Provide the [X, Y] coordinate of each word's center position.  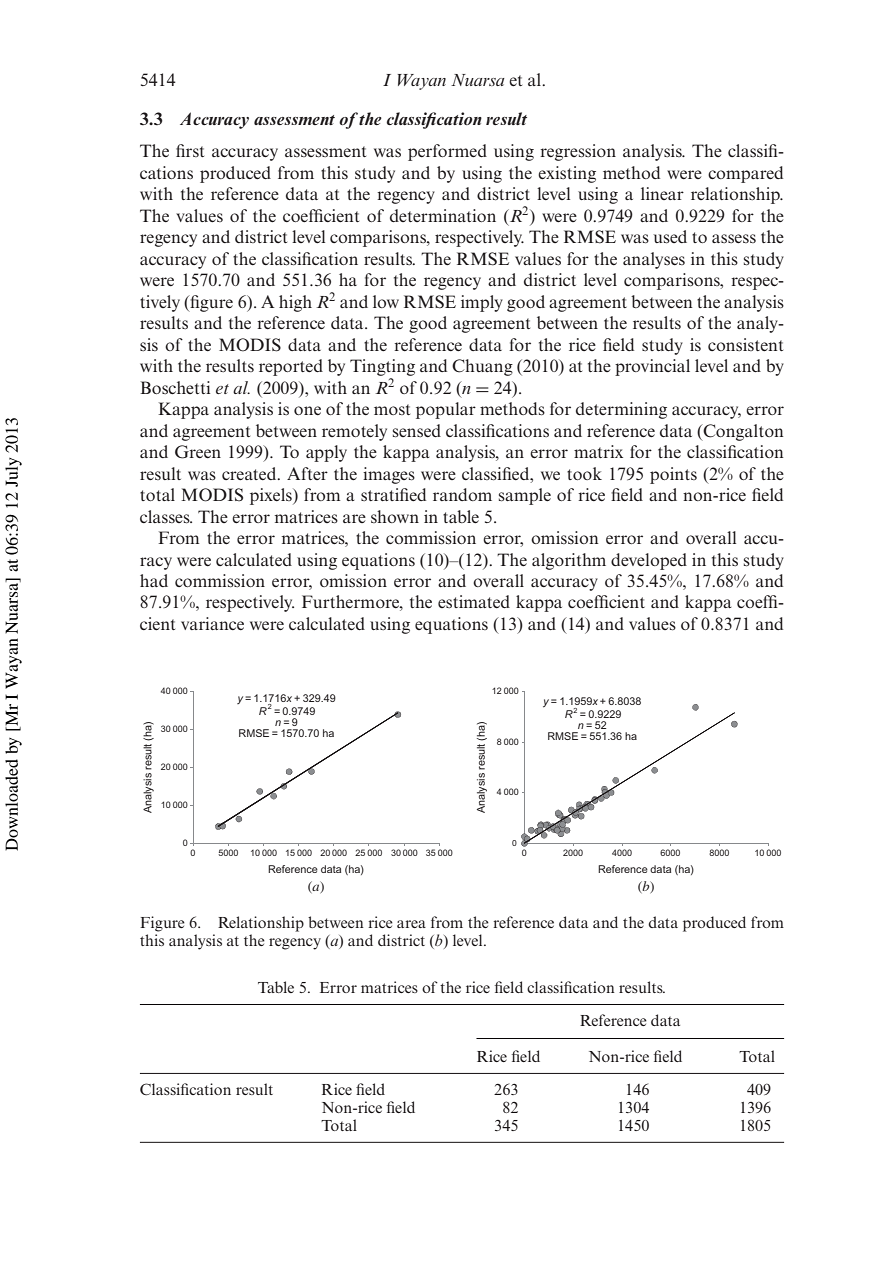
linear [662, 193]
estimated [474, 601]
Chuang [482, 367]
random [462, 494]
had [154, 580]
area [411, 924]
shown [395, 516]
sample [525, 496]
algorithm [569, 561]
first [190, 150]
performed [447, 152]
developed [649, 561]
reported [291, 367]
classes [166, 517]
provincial [652, 367]
